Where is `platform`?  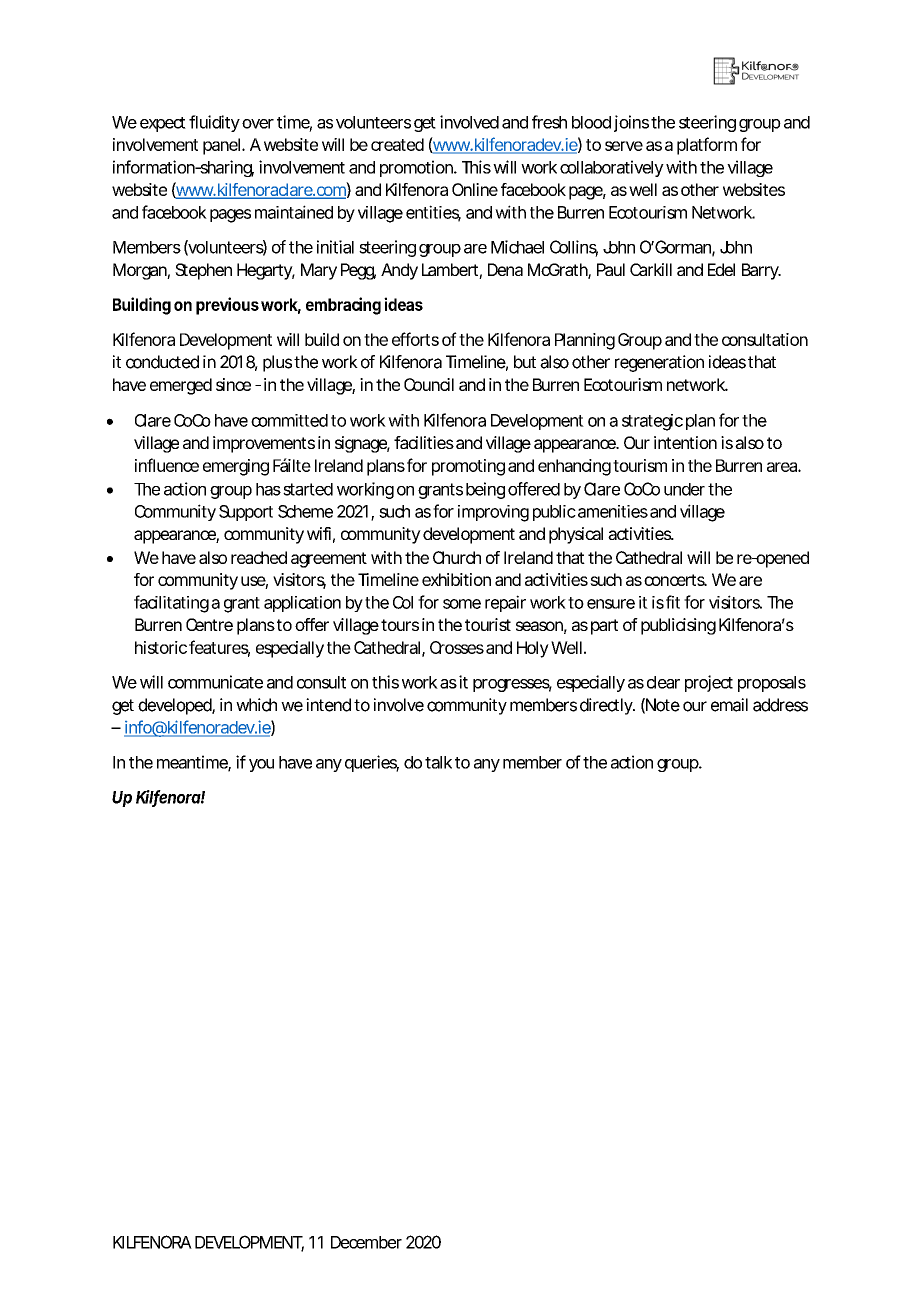
platform is located at coordinates (707, 146).
